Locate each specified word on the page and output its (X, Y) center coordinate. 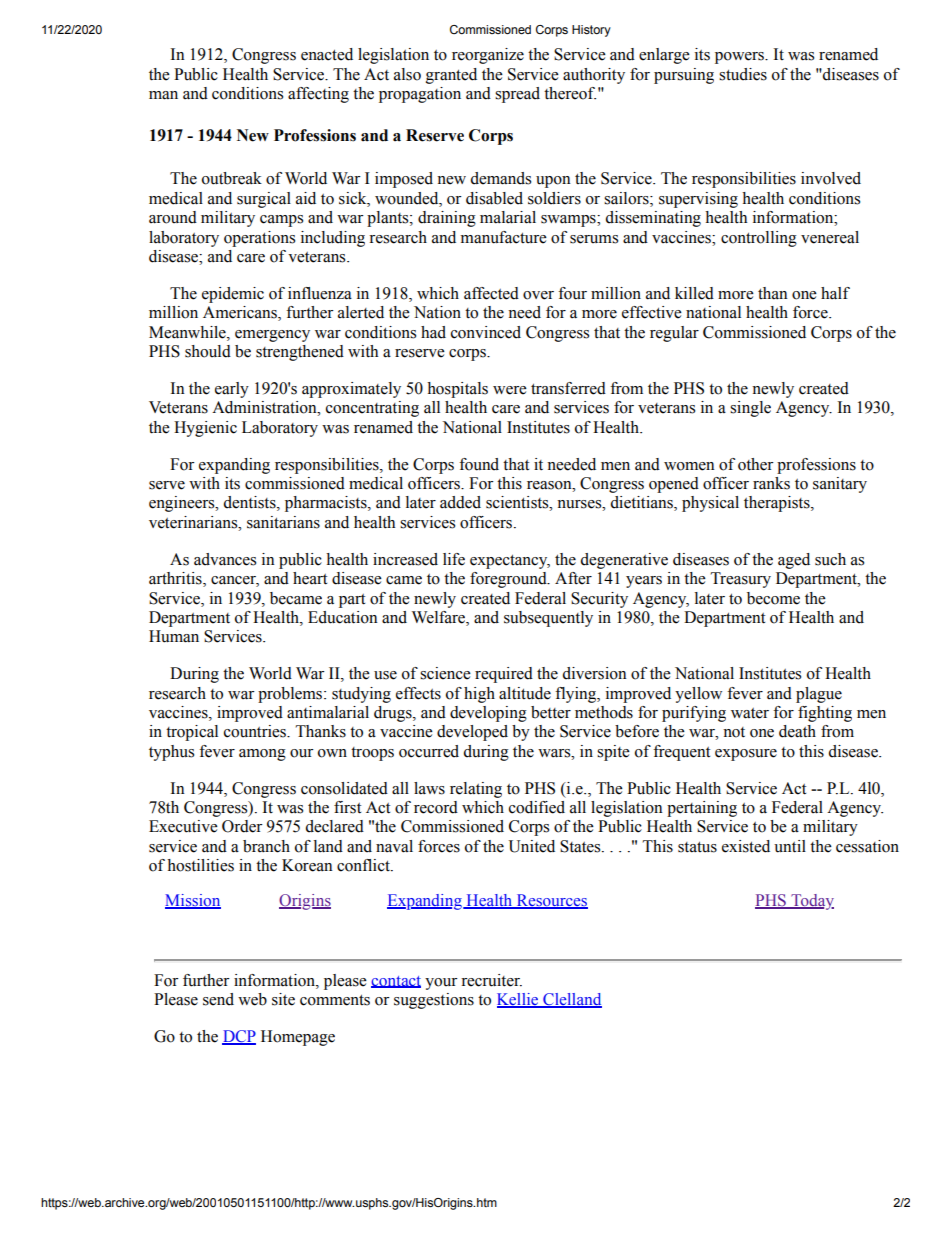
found (479, 464)
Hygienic (205, 429)
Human (174, 636)
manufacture (504, 237)
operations (259, 239)
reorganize (488, 56)
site (283, 999)
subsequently (548, 619)
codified (537, 807)
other (756, 464)
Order (242, 826)
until (790, 846)
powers (740, 58)
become (773, 598)
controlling (759, 239)
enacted (327, 54)
